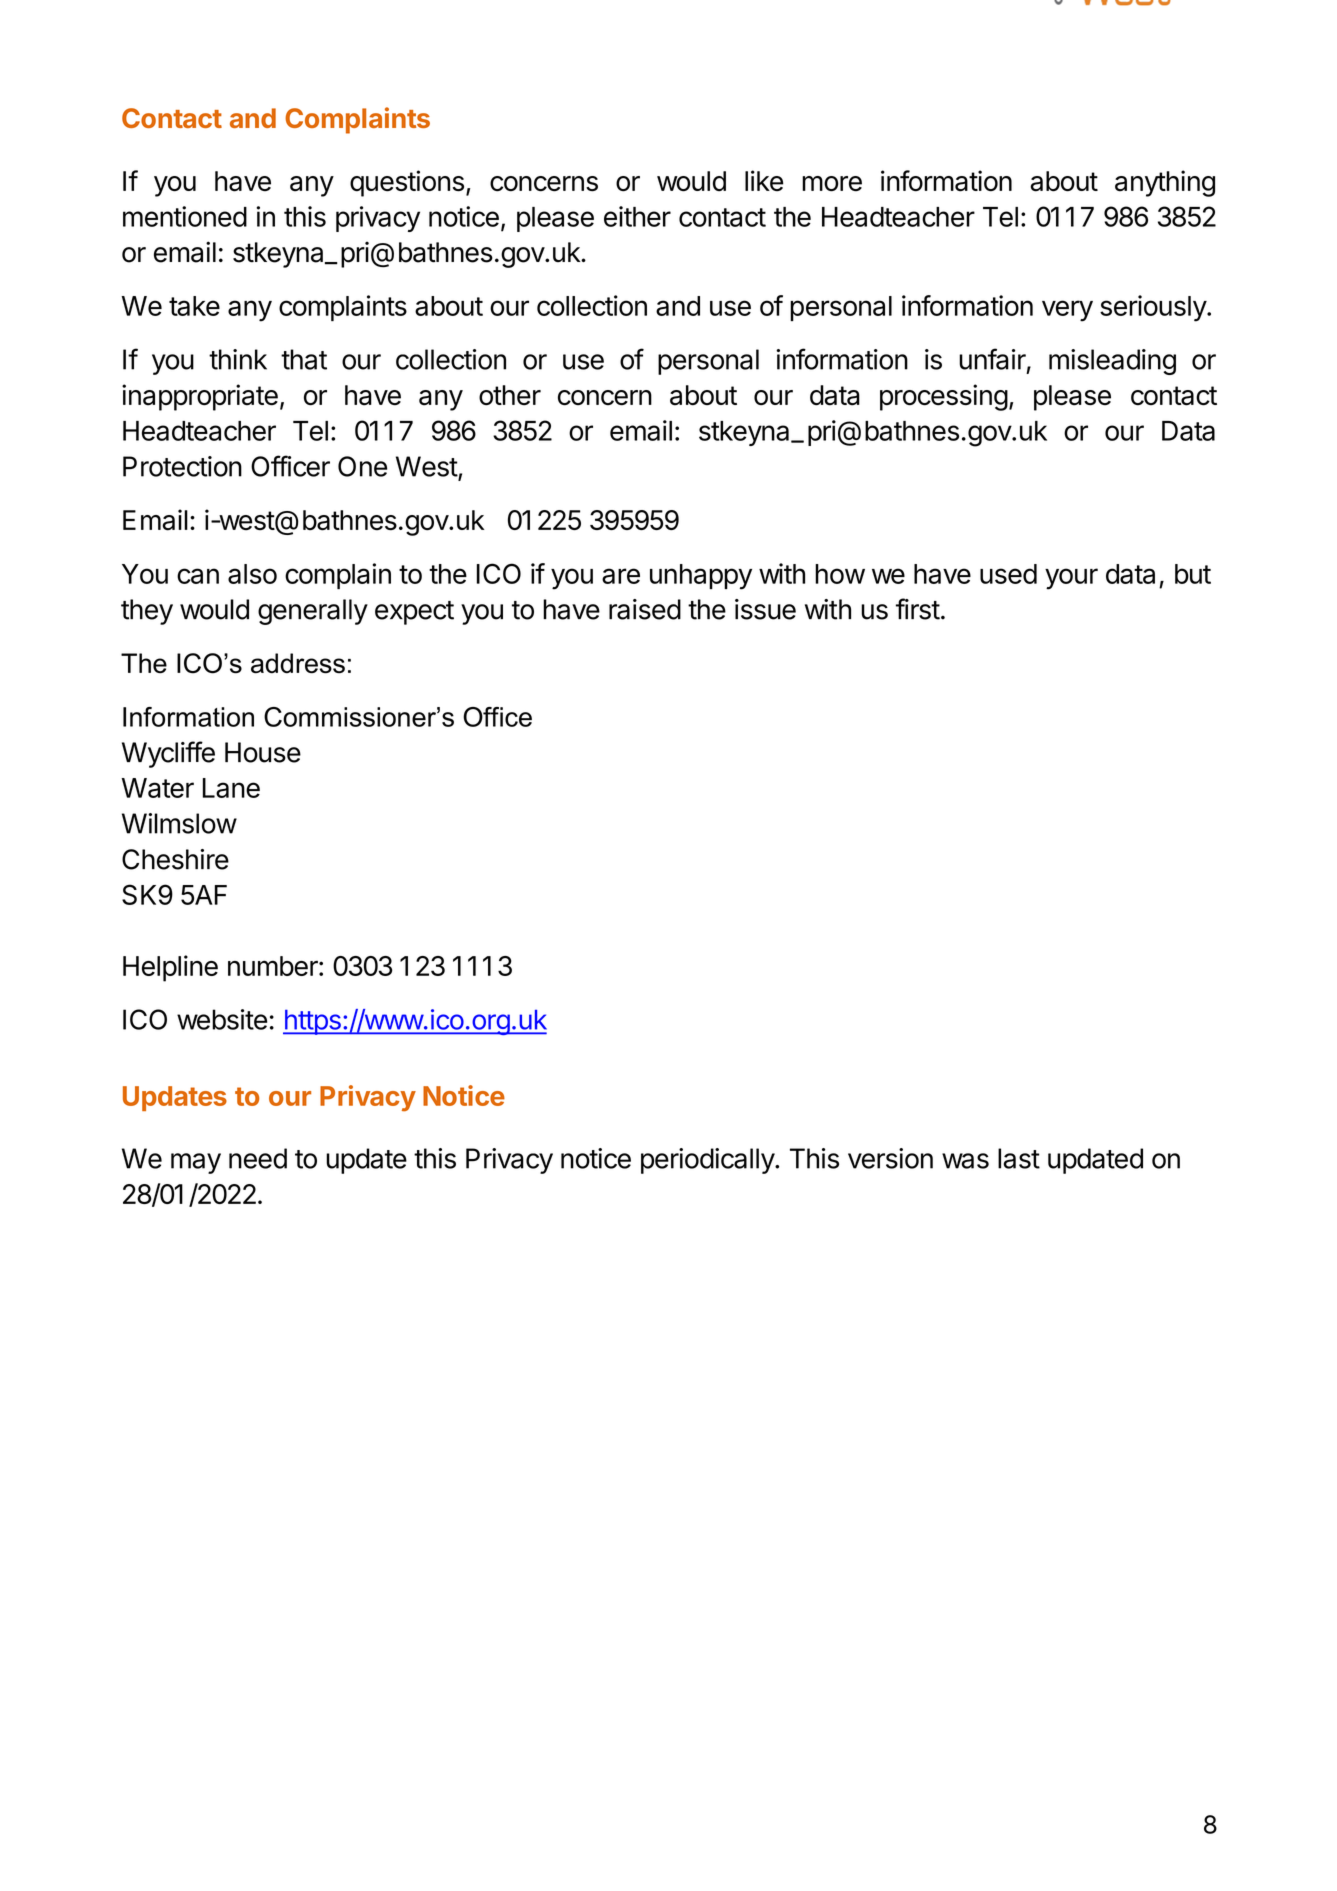  I want to click on need, so click(258, 1158).
